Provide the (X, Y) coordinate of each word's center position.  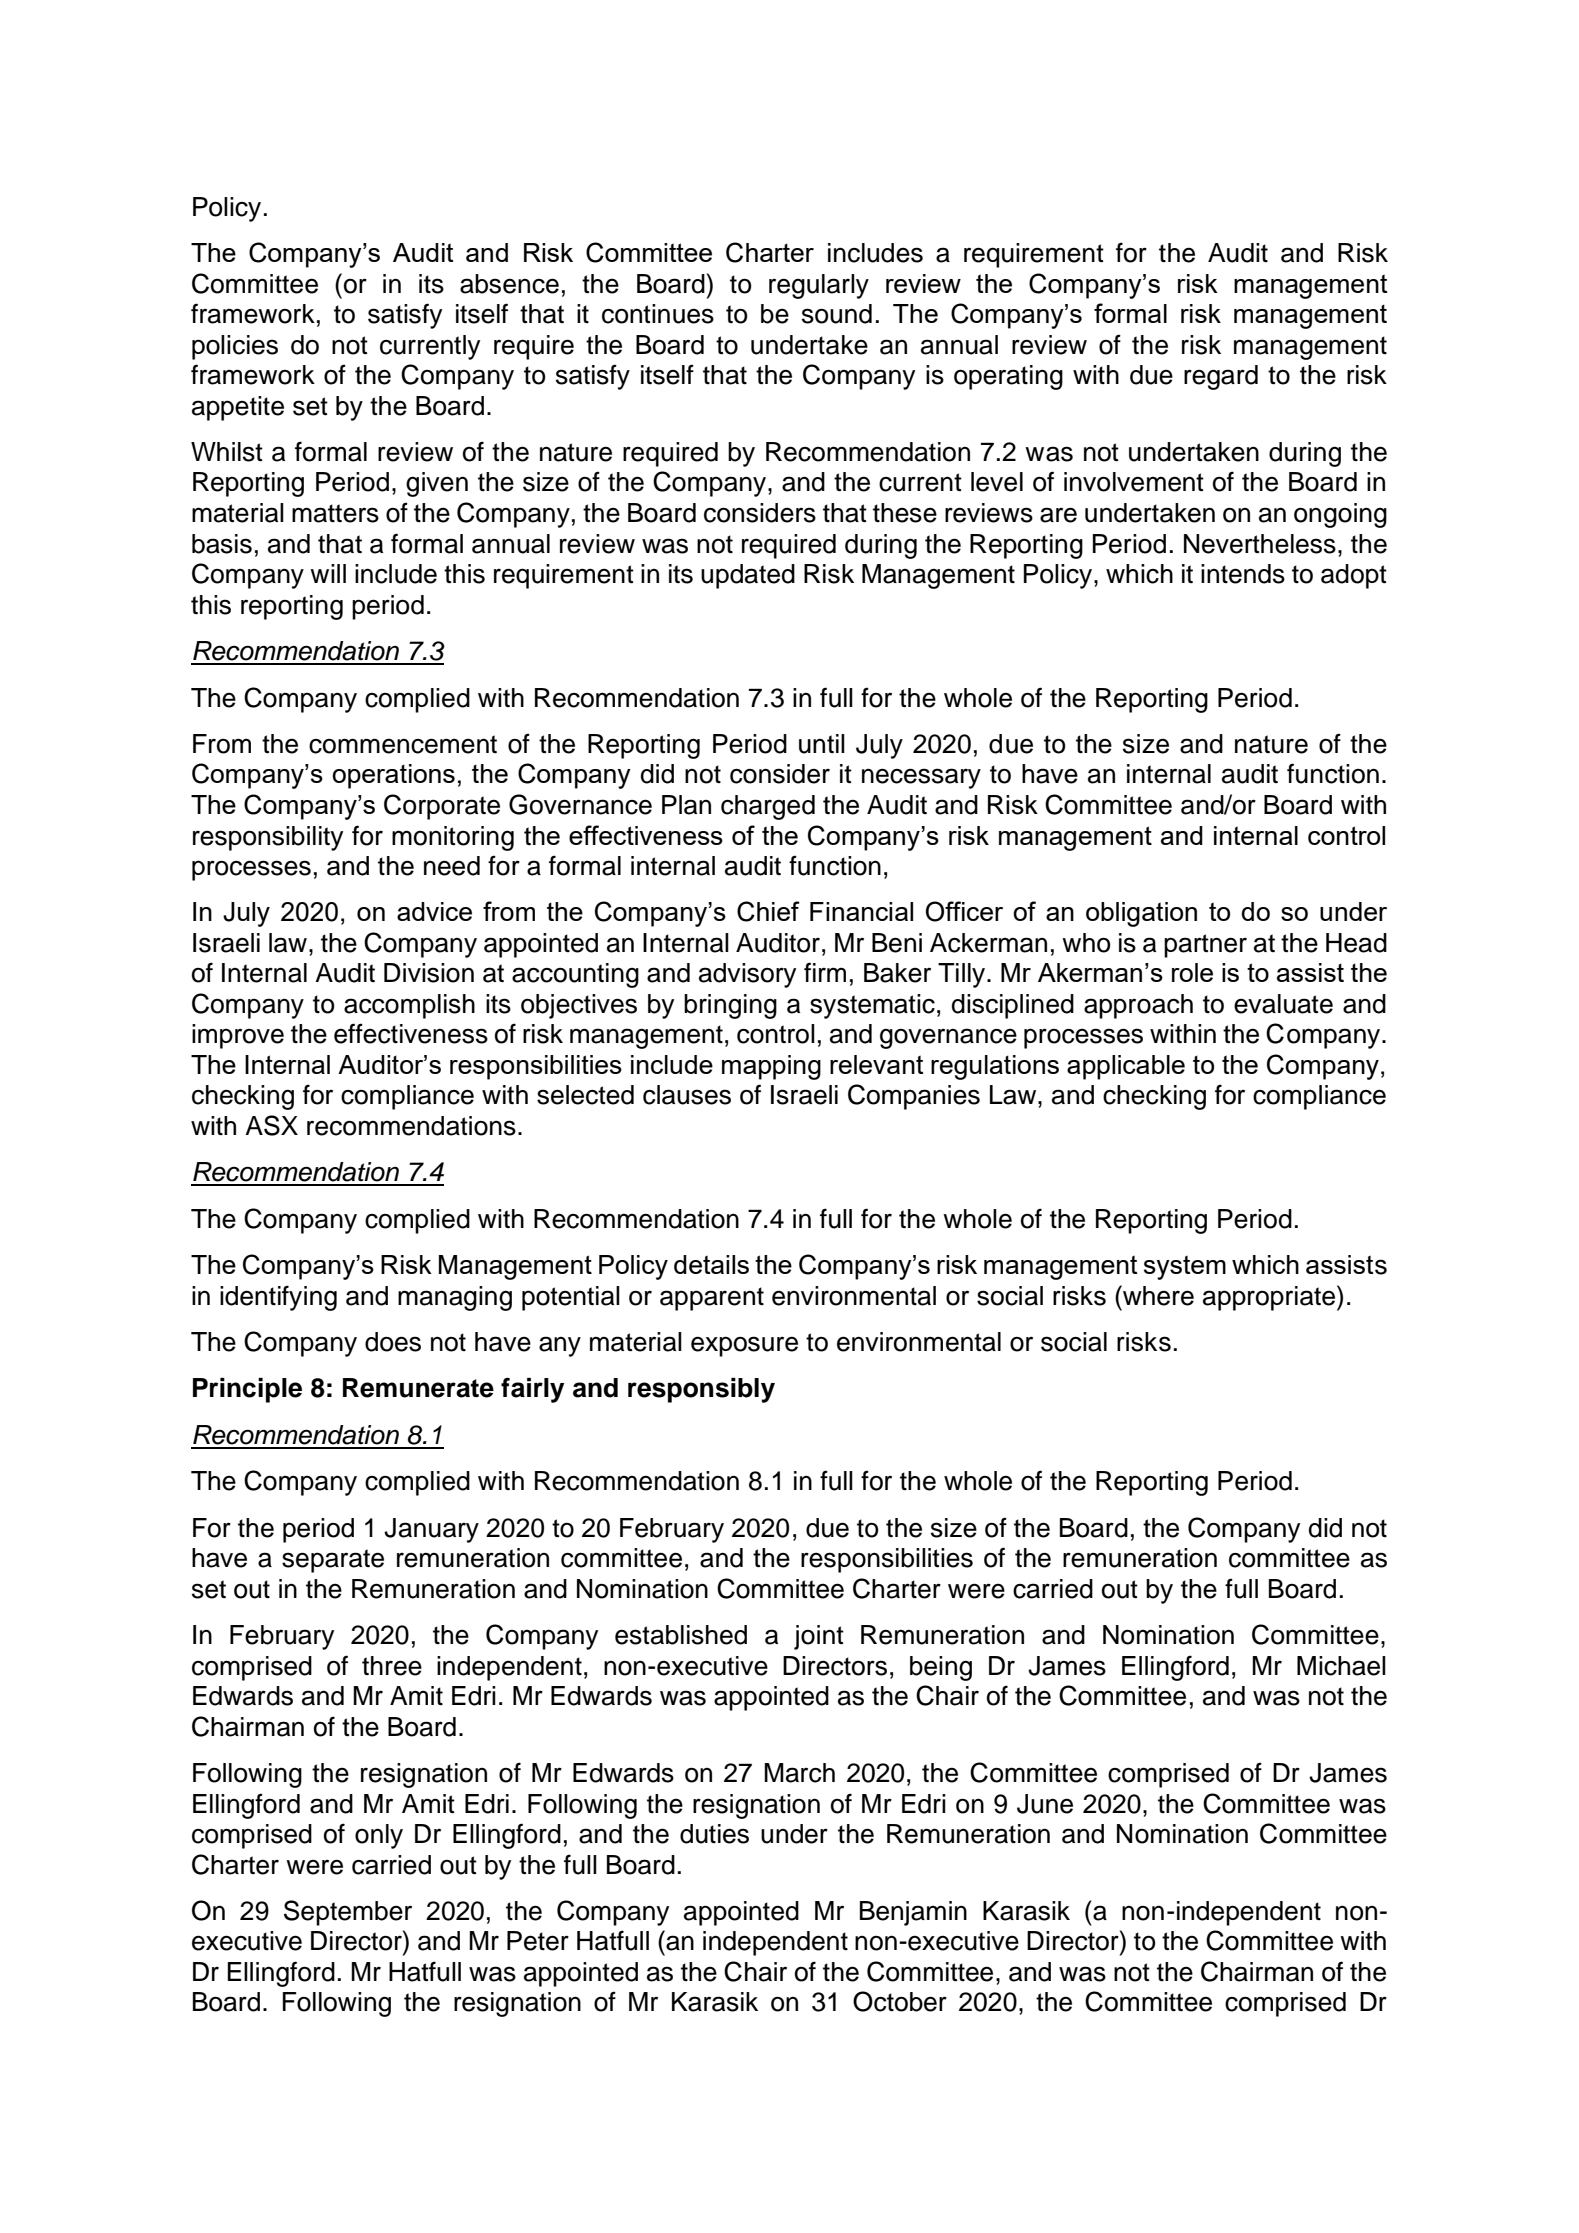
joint (819, 1637)
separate (333, 1561)
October (900, 2001)
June (1045, 1804)
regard (1221, 377)
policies (235, 347)
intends (1243, 574)
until (822, 744)
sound (837, 314)
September (348, 1913)
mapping (771, 1067)
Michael (1341, 1666)
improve (238, 1036)
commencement (403, 744)
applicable (1126, 1067)
